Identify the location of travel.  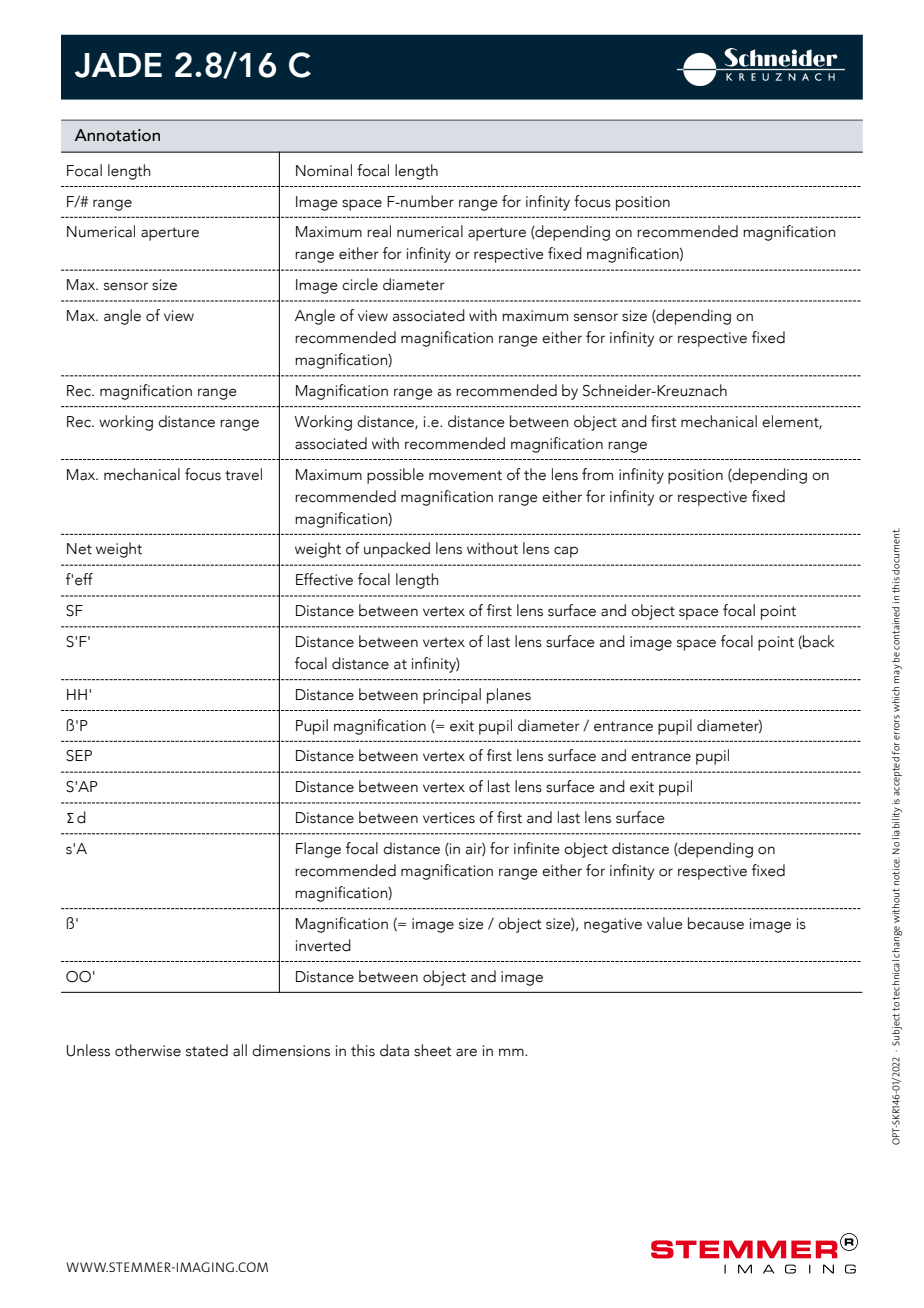
(243, 474).
